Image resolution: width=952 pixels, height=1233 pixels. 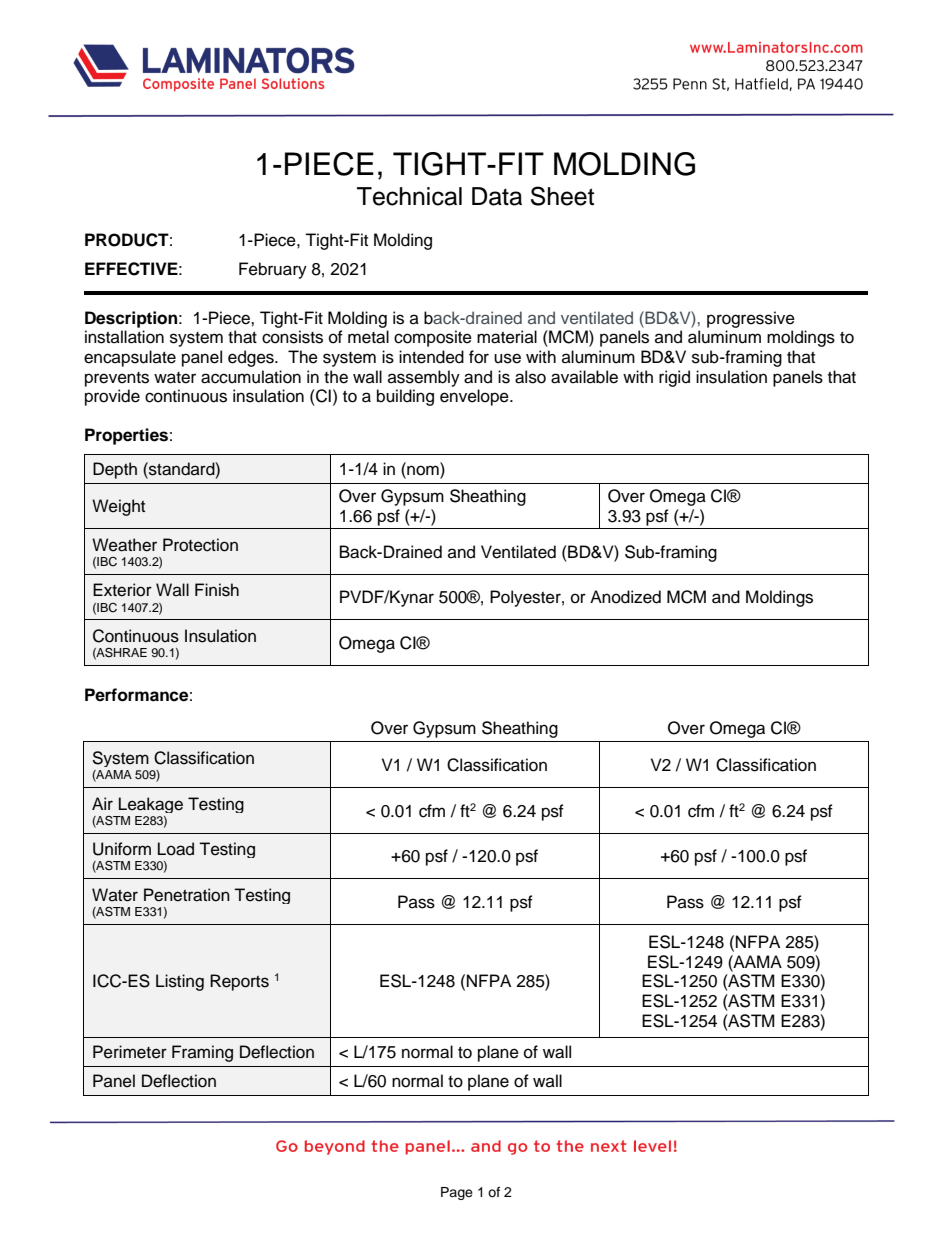 I want to click on Technical, so click(x=409, y=196).
